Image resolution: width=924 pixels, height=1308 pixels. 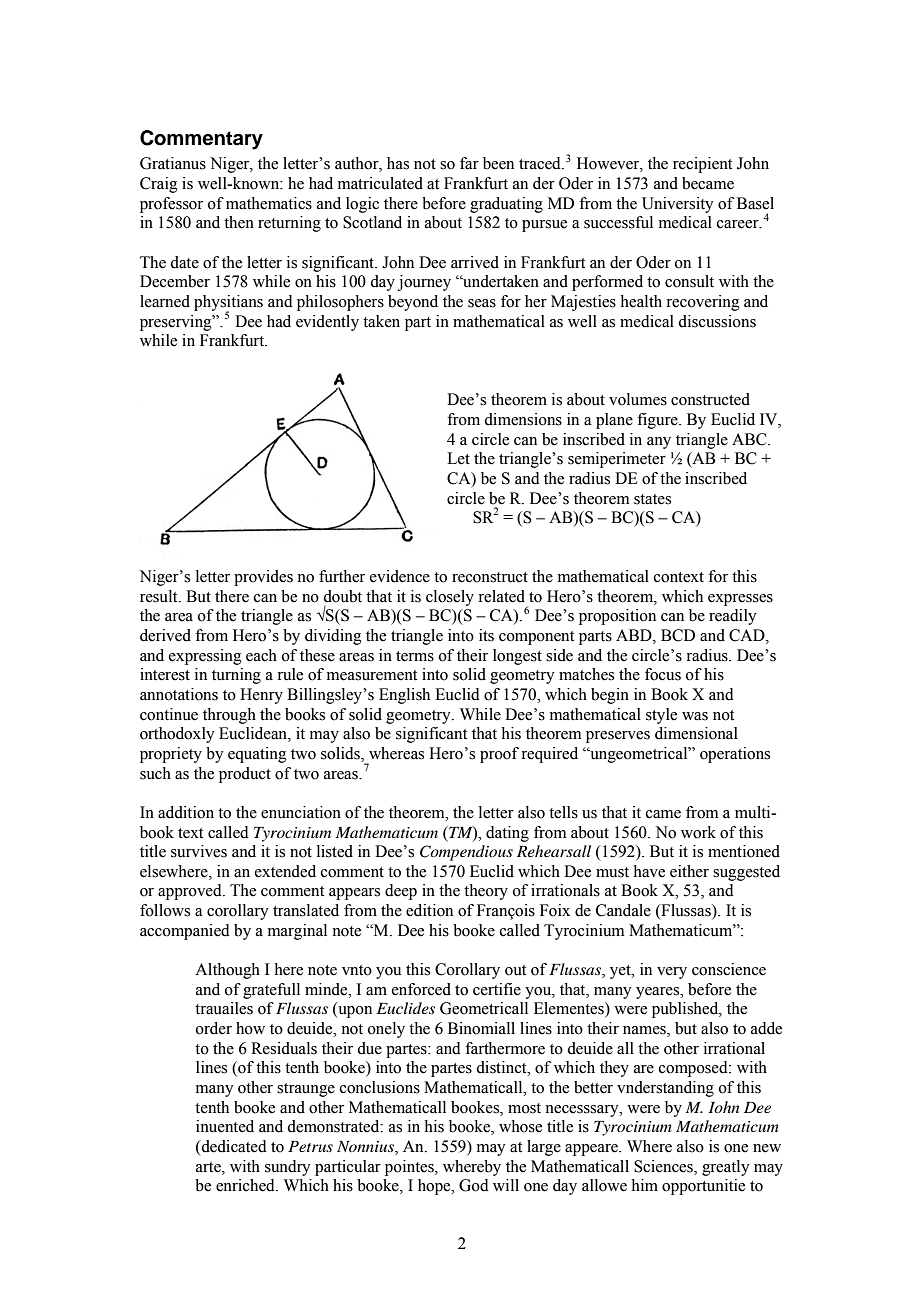 I want to click on enriched, so click(x=246, y=1185).
